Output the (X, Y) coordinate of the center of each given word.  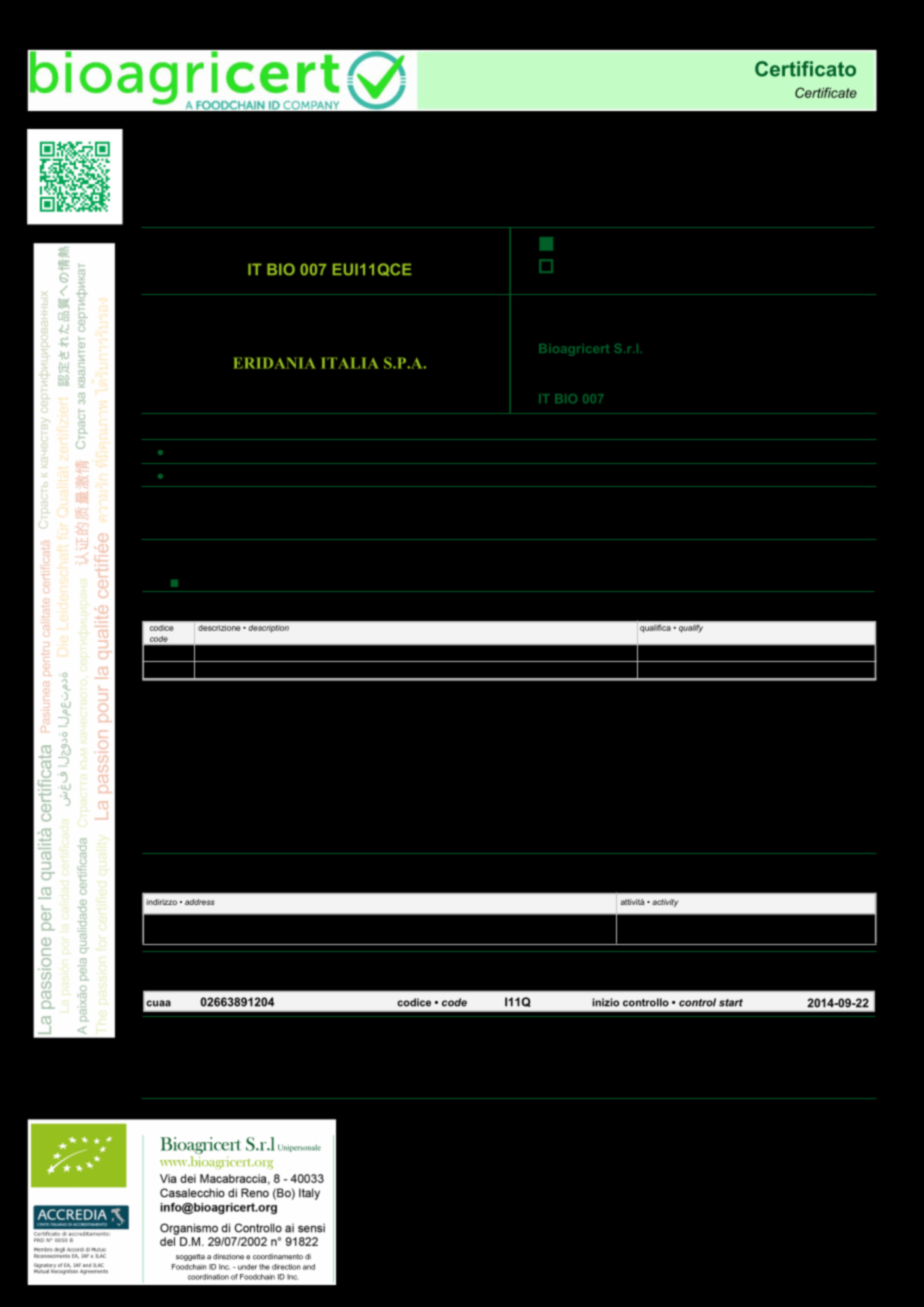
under (247, 1267)
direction (286, 1267)
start (731, 1003)
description (269, 628)
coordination (208, 1277)
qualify (691, 629)
